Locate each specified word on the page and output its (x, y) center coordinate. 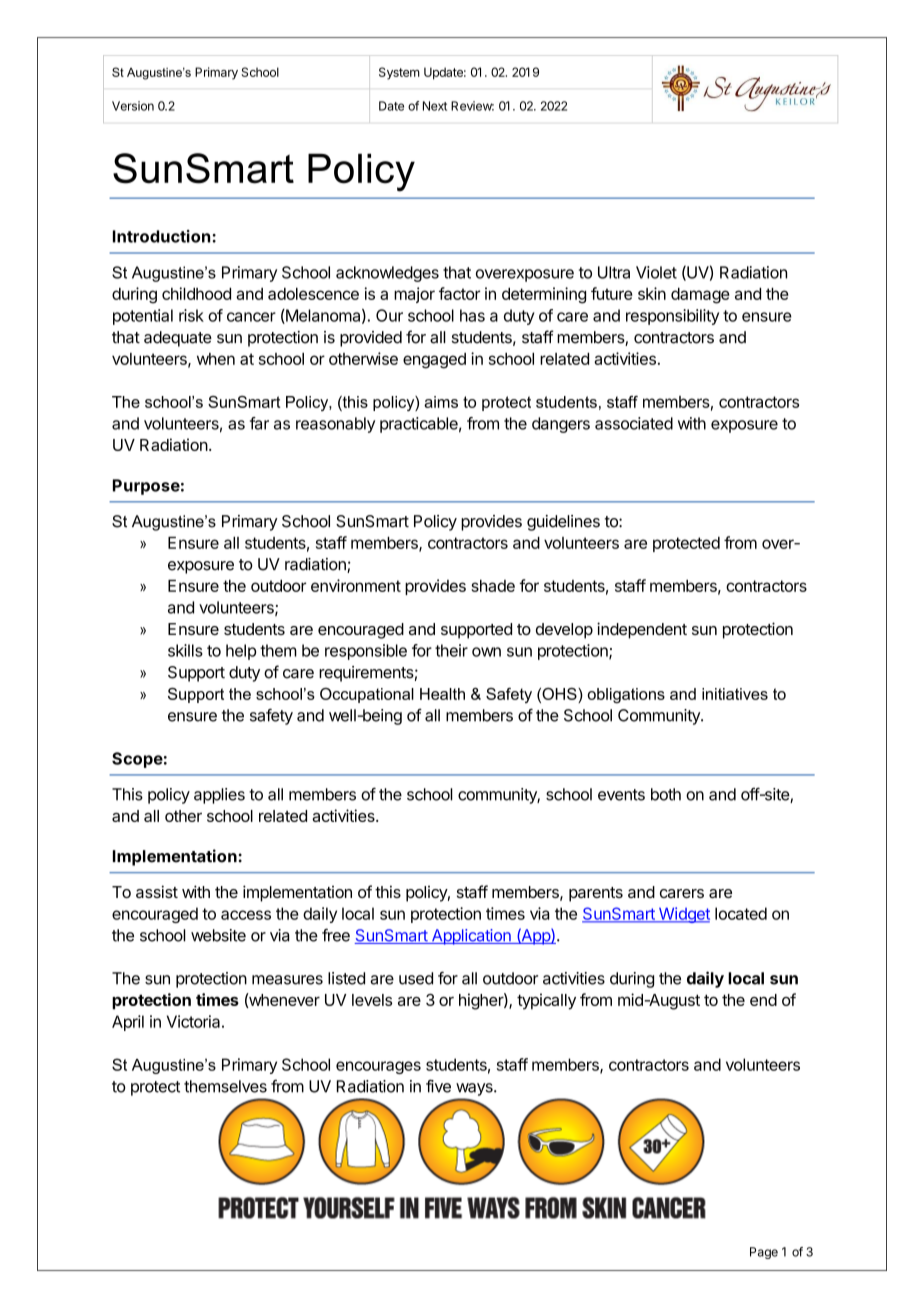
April (128, 1023)
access (246, 915)
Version (133, 106)
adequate (178, 339)
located (741, 913)
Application (471, 937)
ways (475, 1089)
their (451, 650)
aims (441, 402)
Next (435, 106)
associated (634, 423)
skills (185, 650)
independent (642, 630)
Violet (656, 272)
